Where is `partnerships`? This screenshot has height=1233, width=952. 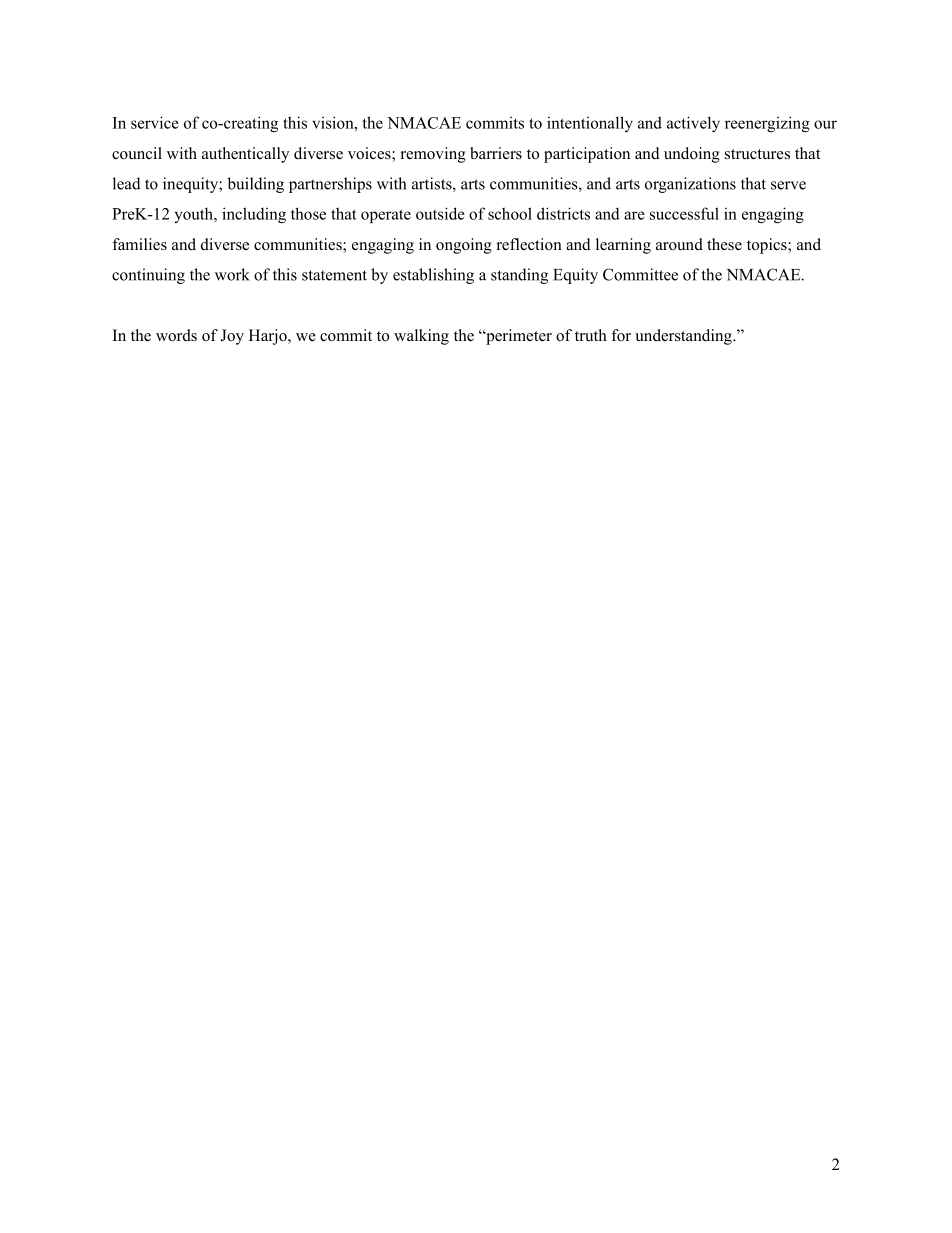 partnerships is located at coordinates (330, 185).
